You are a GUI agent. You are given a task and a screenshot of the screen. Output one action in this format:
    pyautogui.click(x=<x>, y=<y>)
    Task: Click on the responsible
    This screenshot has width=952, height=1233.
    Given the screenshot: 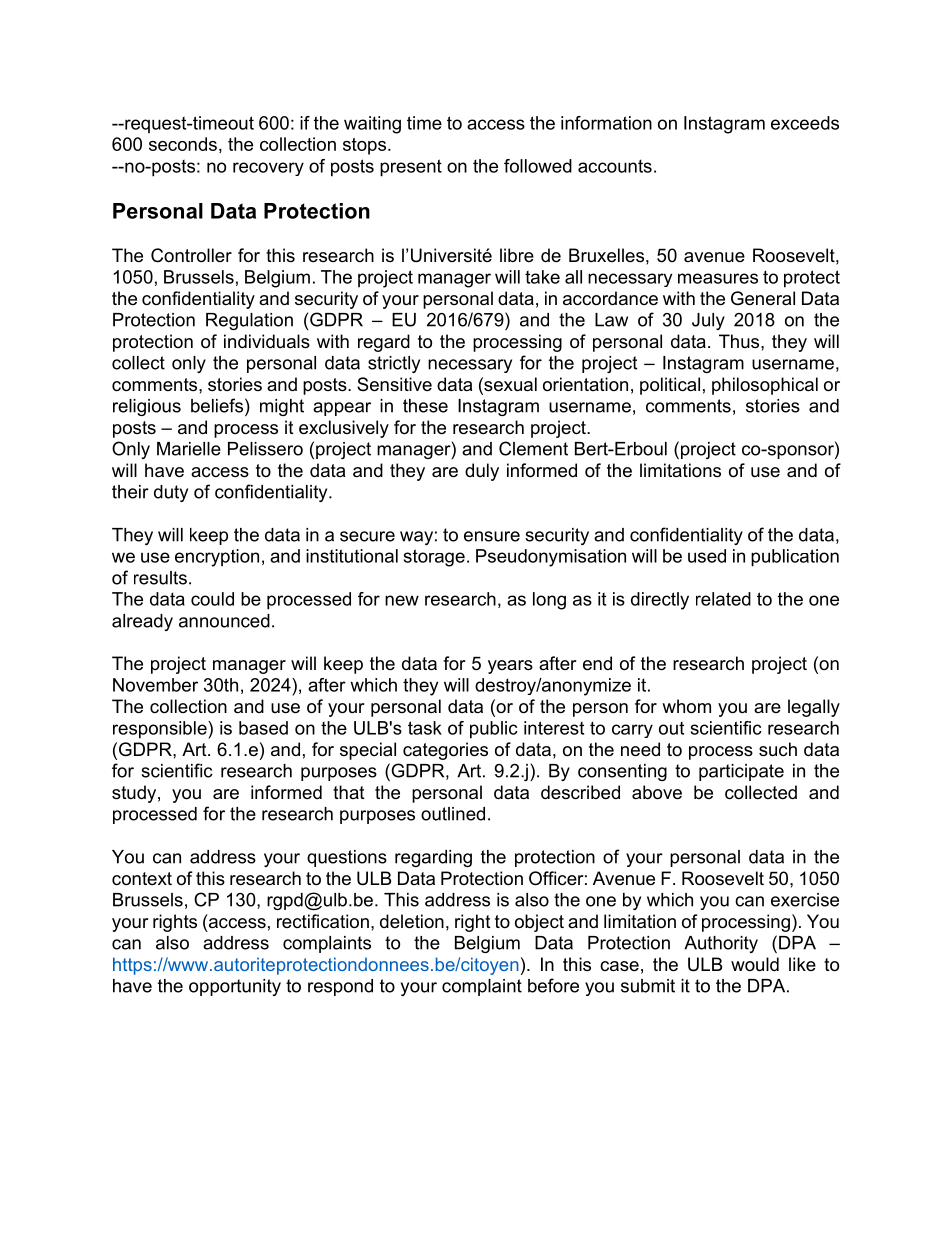 What is the action you would take?
    pyautogui.click(x=161, y=730)
